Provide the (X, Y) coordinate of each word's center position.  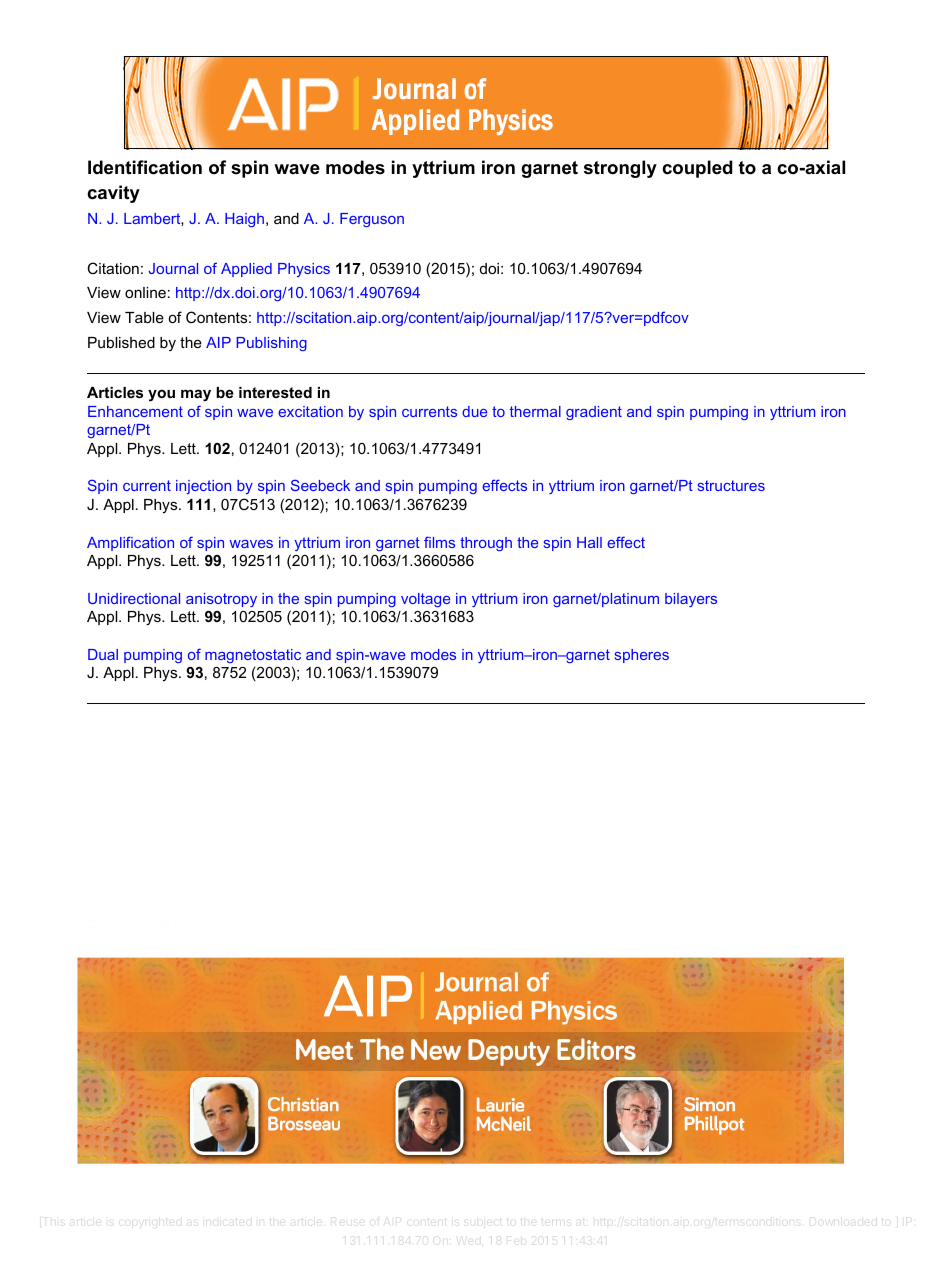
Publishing (271, 344)
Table (144, 317)
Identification (145, 167)
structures (731, 485)
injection (203, 487)
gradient (594, 413)
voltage (425, 600)
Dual (103, 654)
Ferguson (372, 220)
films (439, 542)
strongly (620, 169)
